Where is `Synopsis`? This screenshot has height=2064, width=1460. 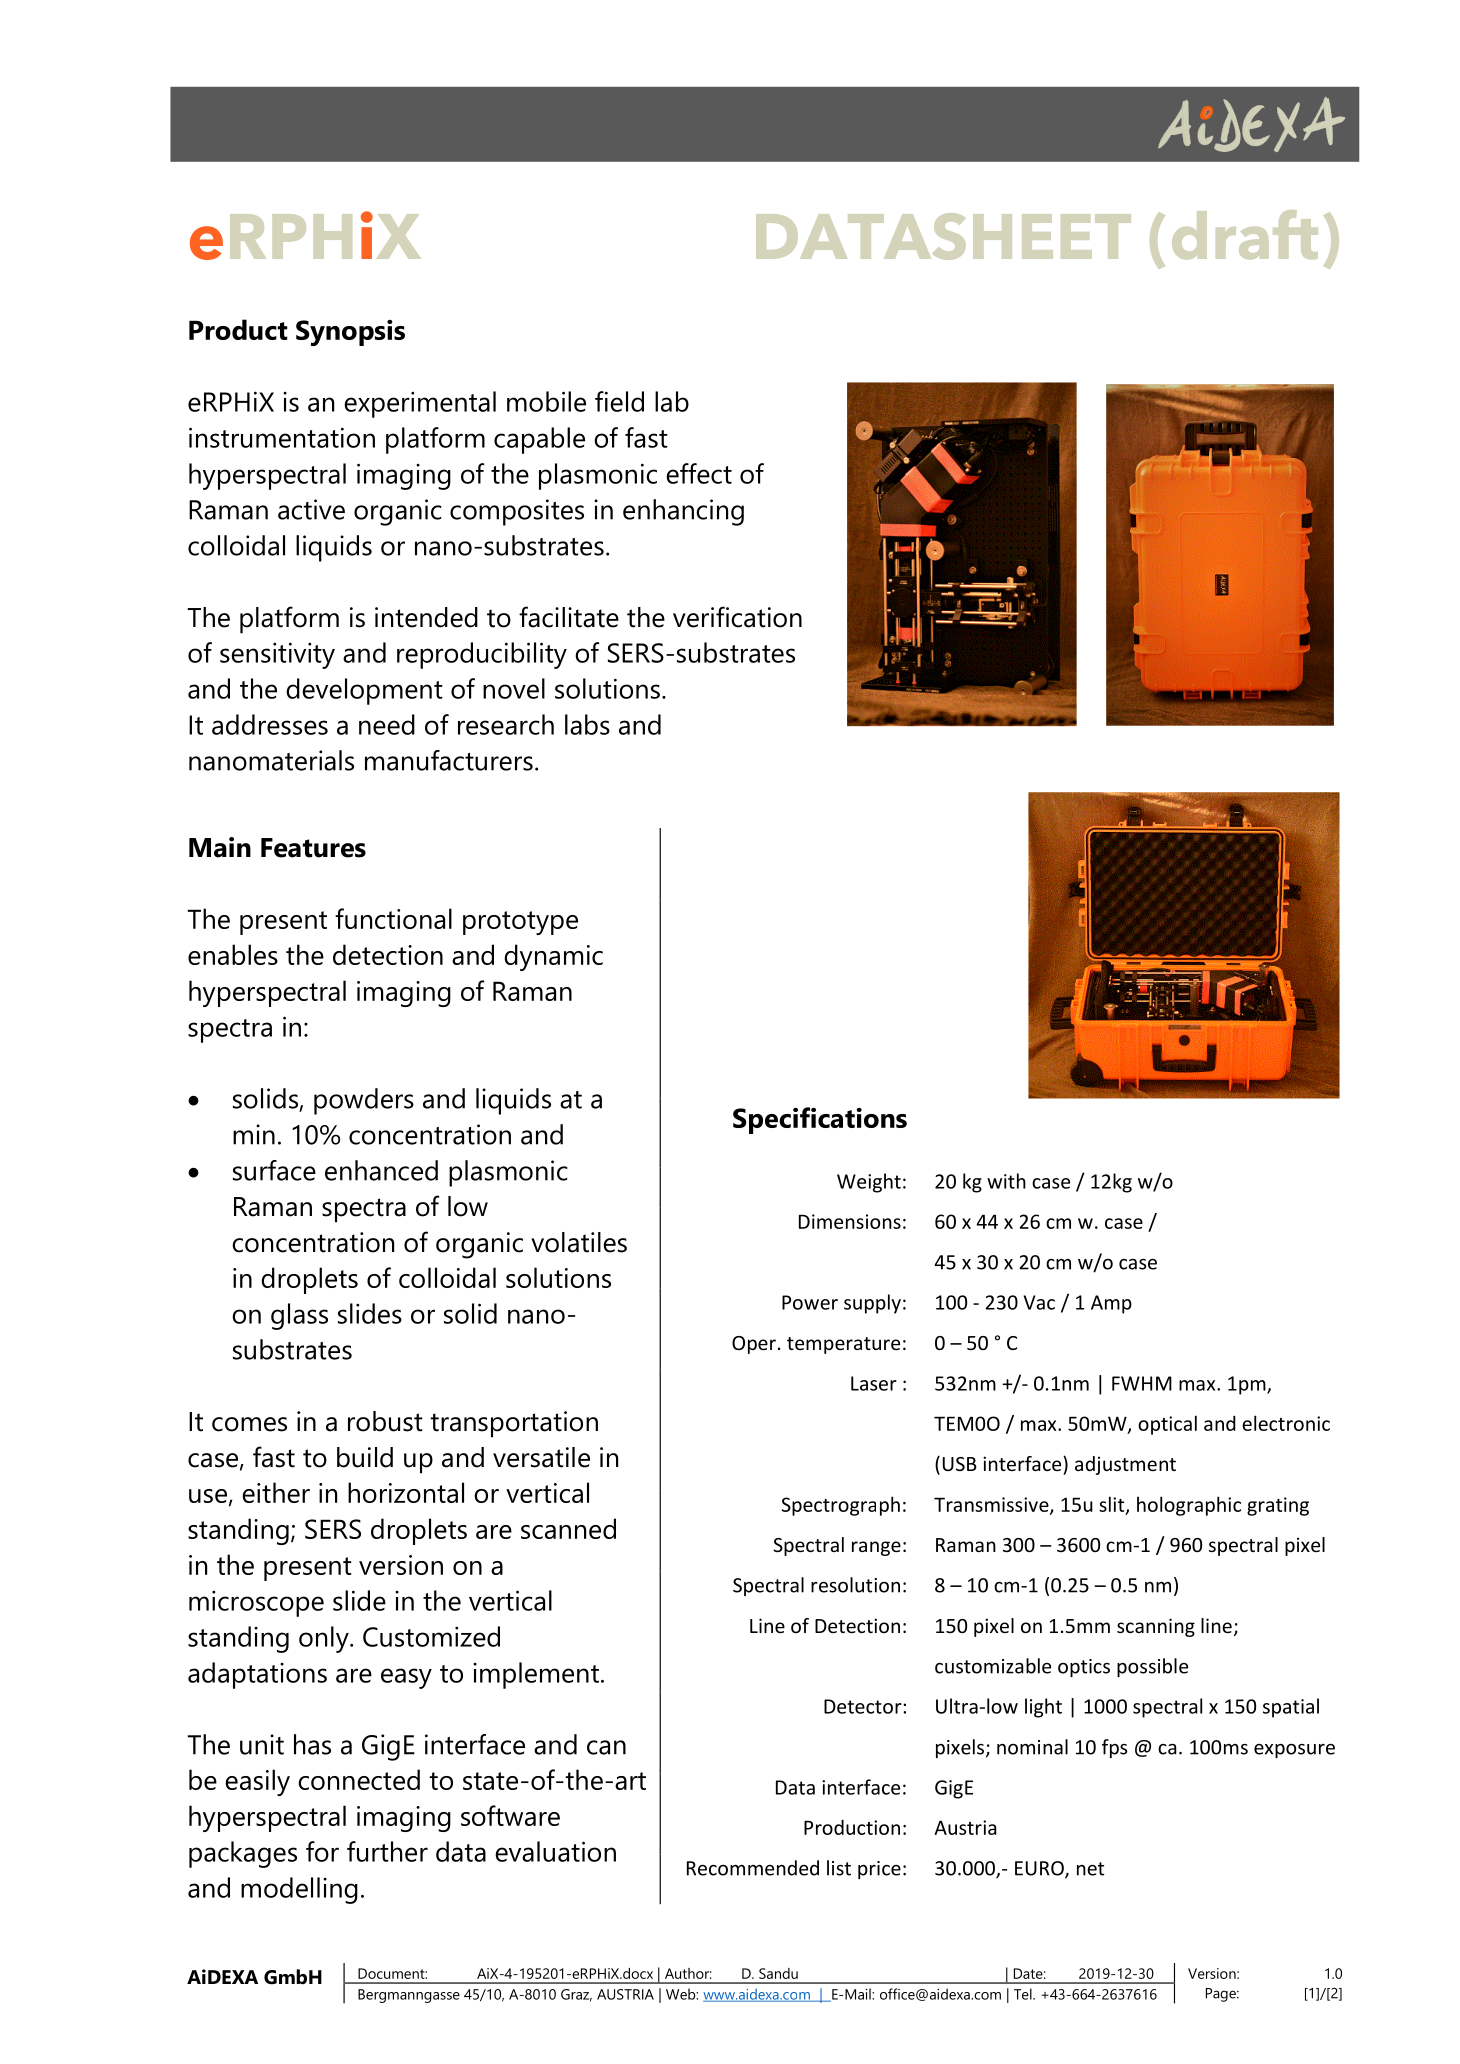 Synopsis is located at coordinates (350, 333).
